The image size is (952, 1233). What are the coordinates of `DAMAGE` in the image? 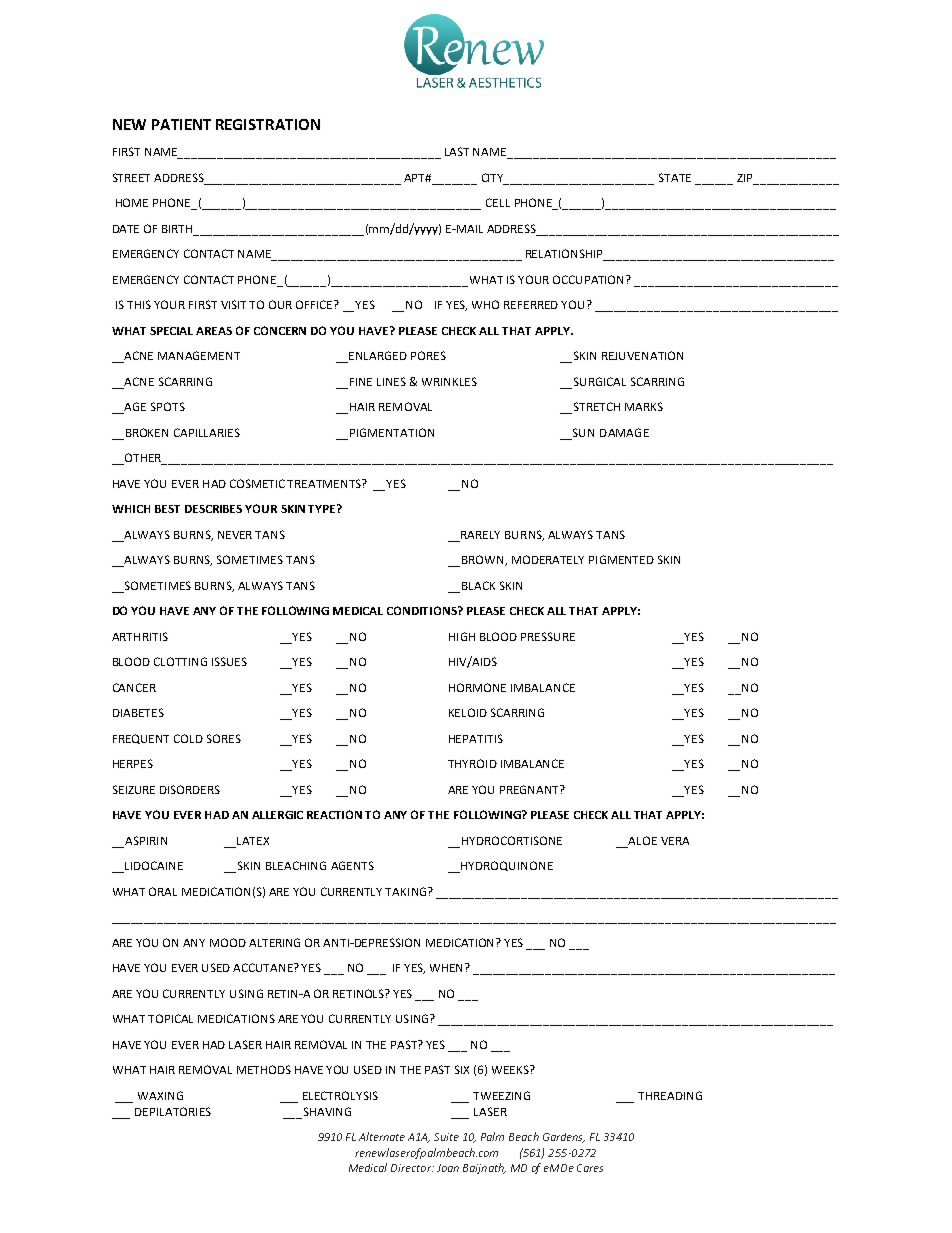 It's located at (624, 432).
